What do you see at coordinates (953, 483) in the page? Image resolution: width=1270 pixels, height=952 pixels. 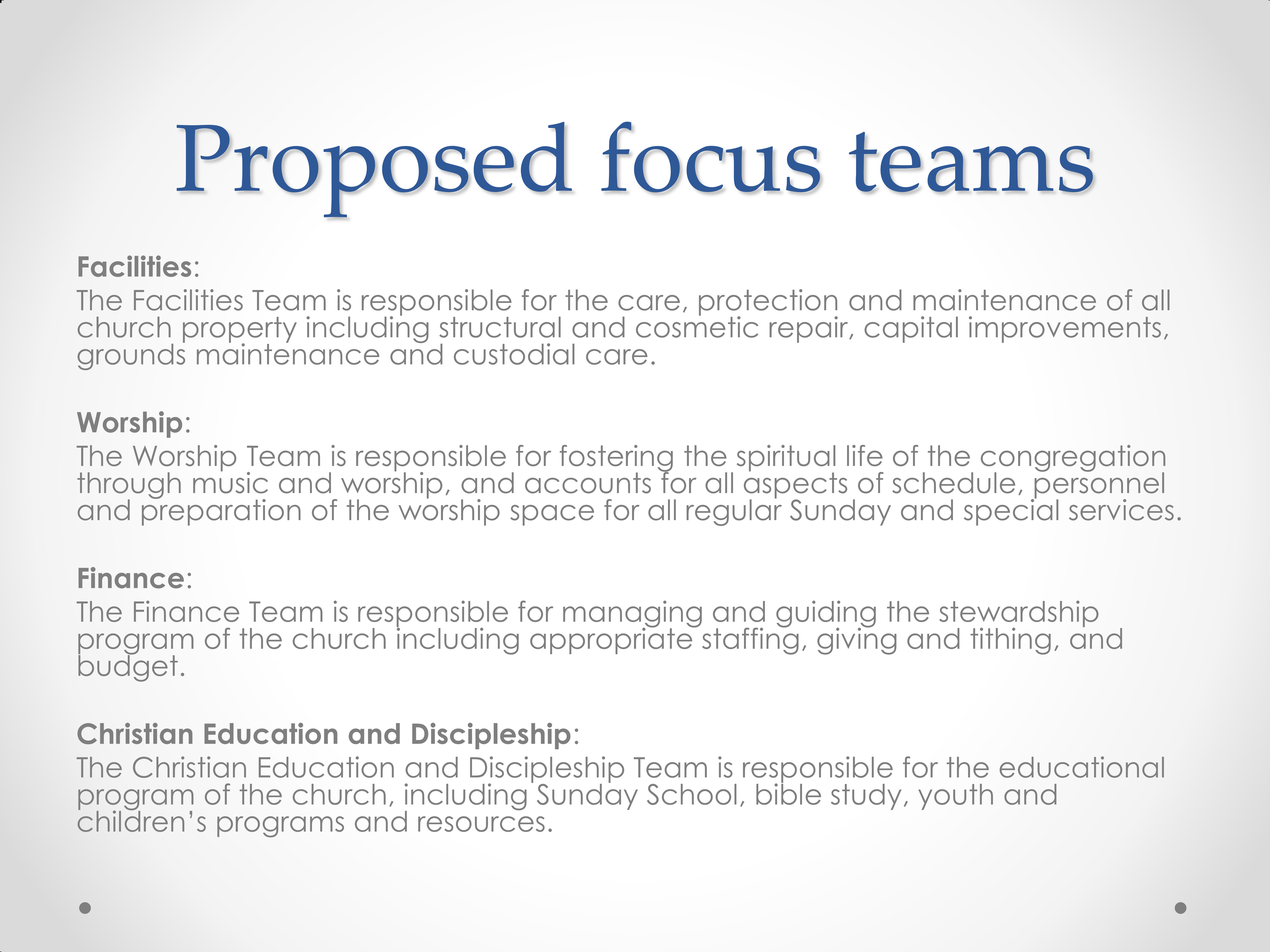 I see `schedule` at bounding box center [953, 483].
